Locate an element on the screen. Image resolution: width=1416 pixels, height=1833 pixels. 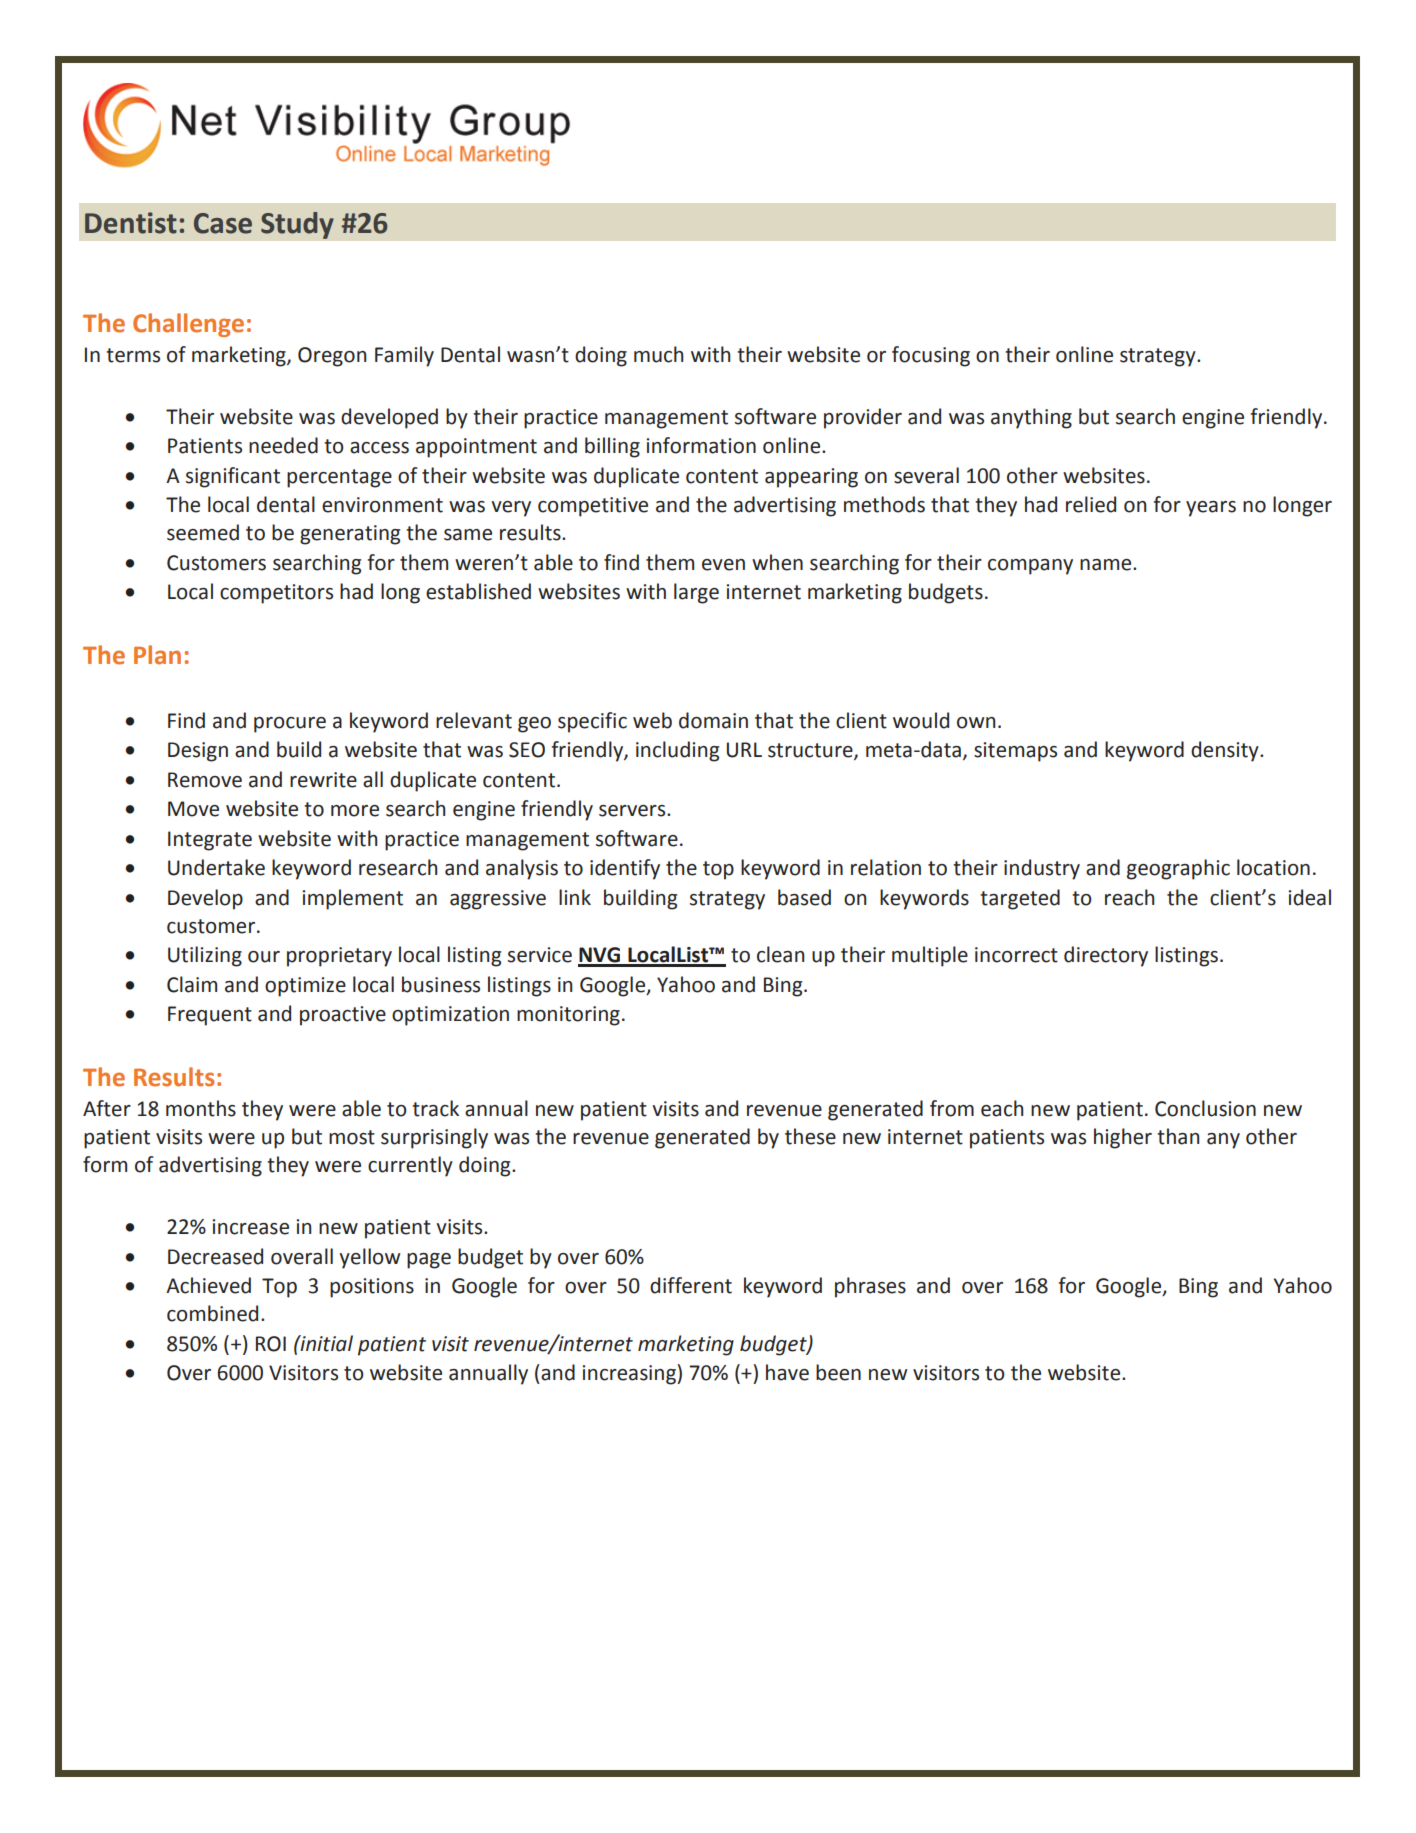
much is located at coordinates (658, 354).
